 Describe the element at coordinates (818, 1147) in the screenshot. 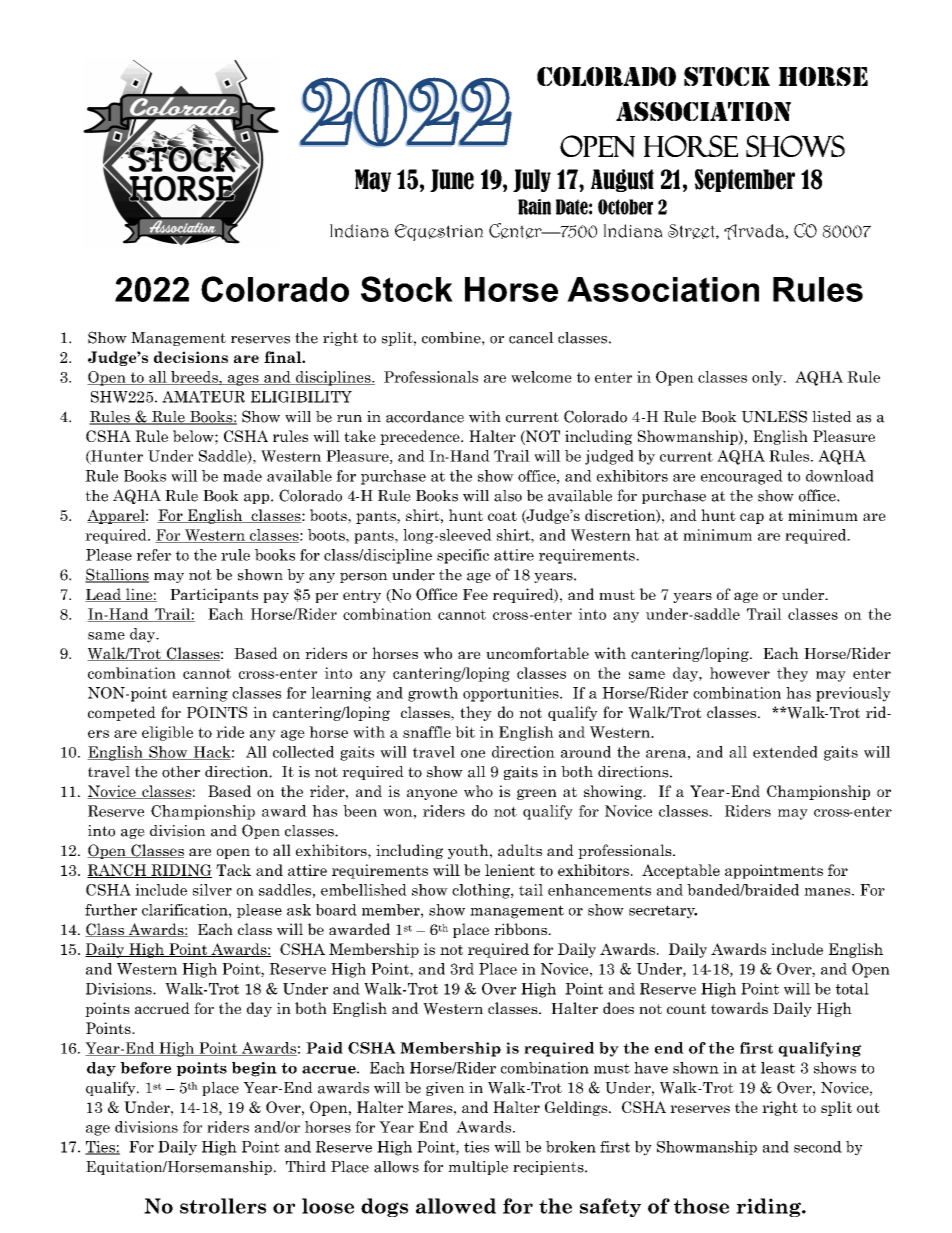

I see `second` at that location.
